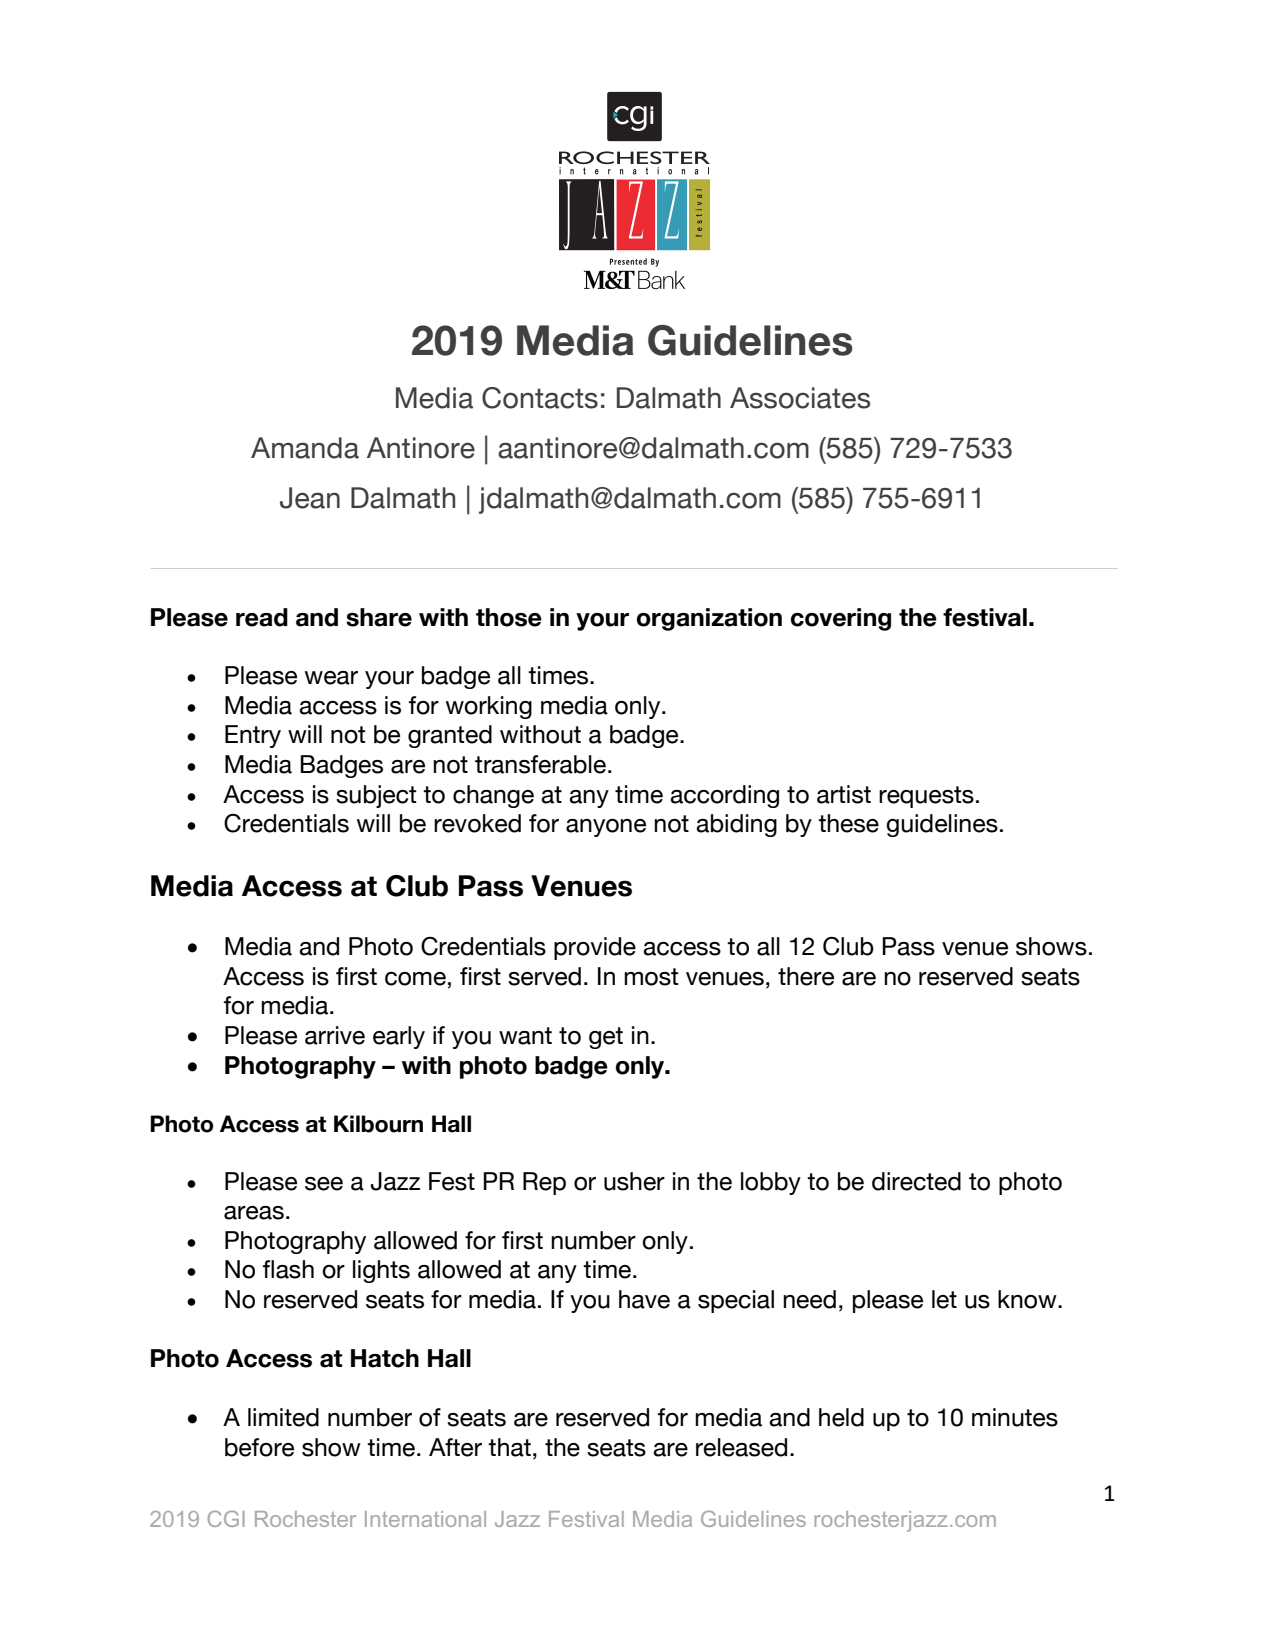 The height and width of the image is (1634, 1263). I want to click on Associates, so click(800, 398).
